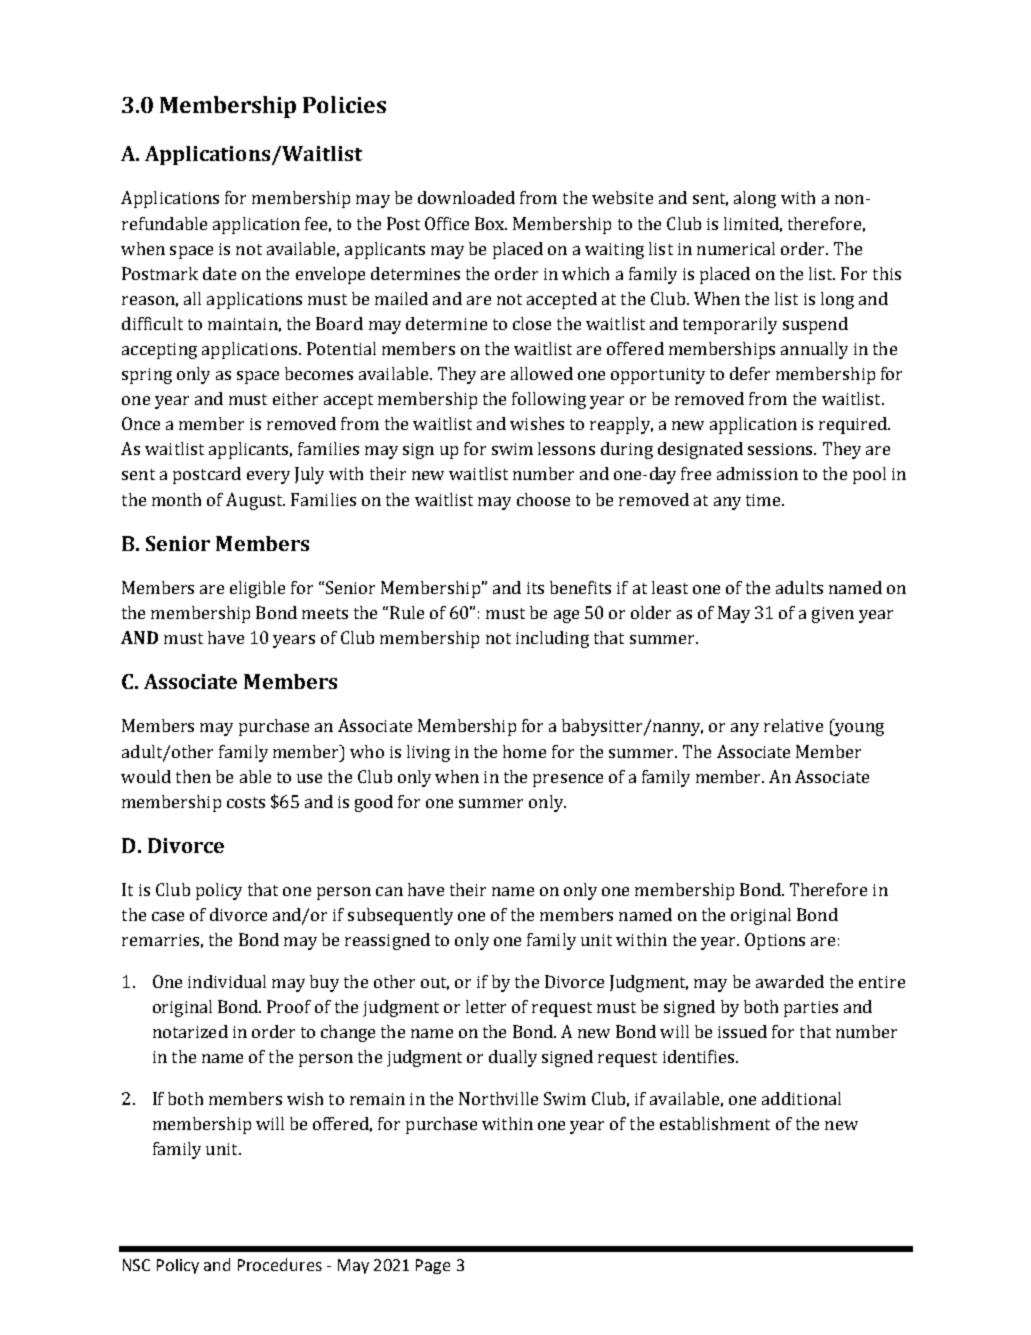 This document has height=1335, width=1031. What do you see at coordinates (344, 104) in the document?
I see `Policies` at bounding box center [344, 104].
